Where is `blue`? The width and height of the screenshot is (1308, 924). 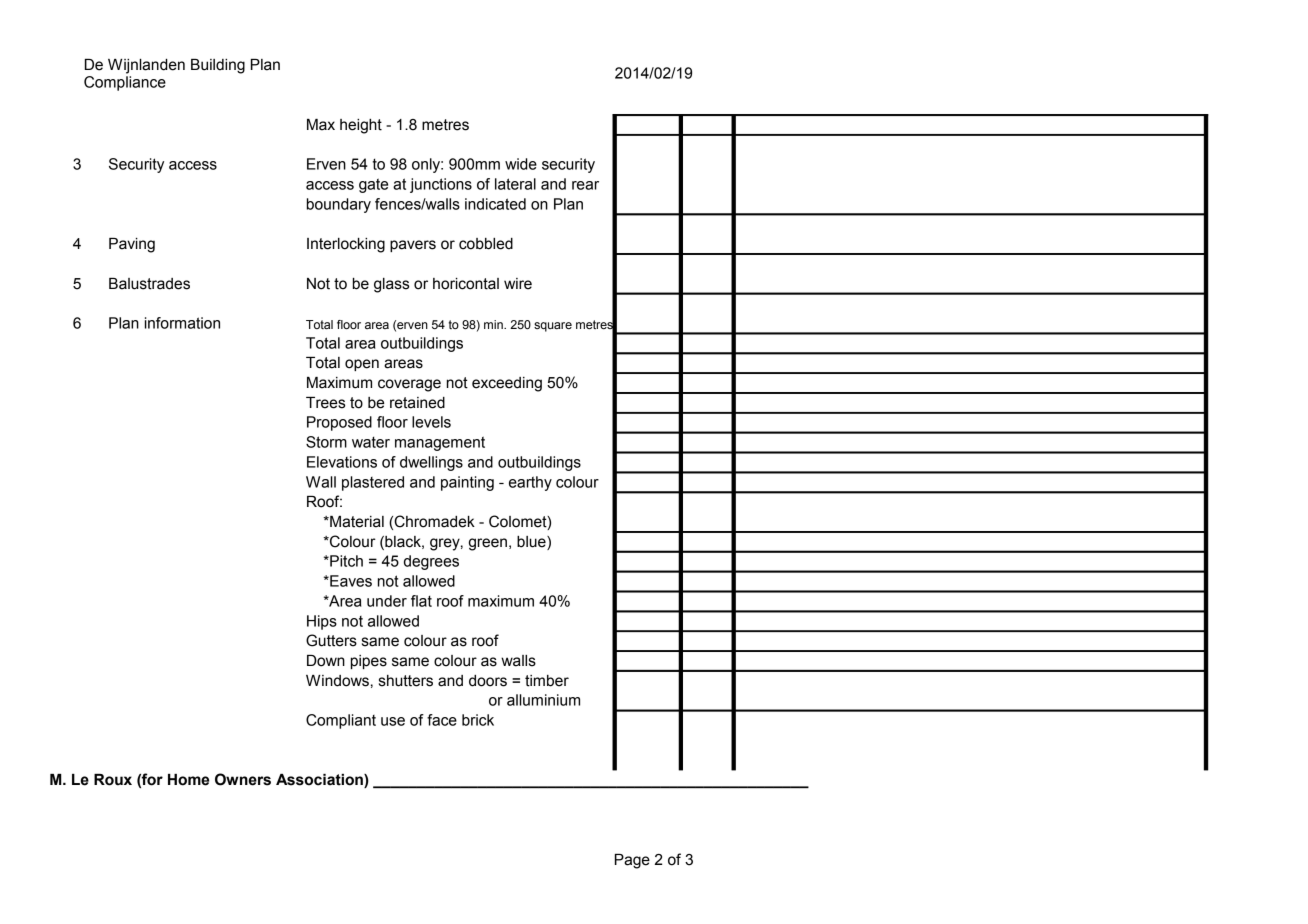 blue is located at coordinates (532, 543).
